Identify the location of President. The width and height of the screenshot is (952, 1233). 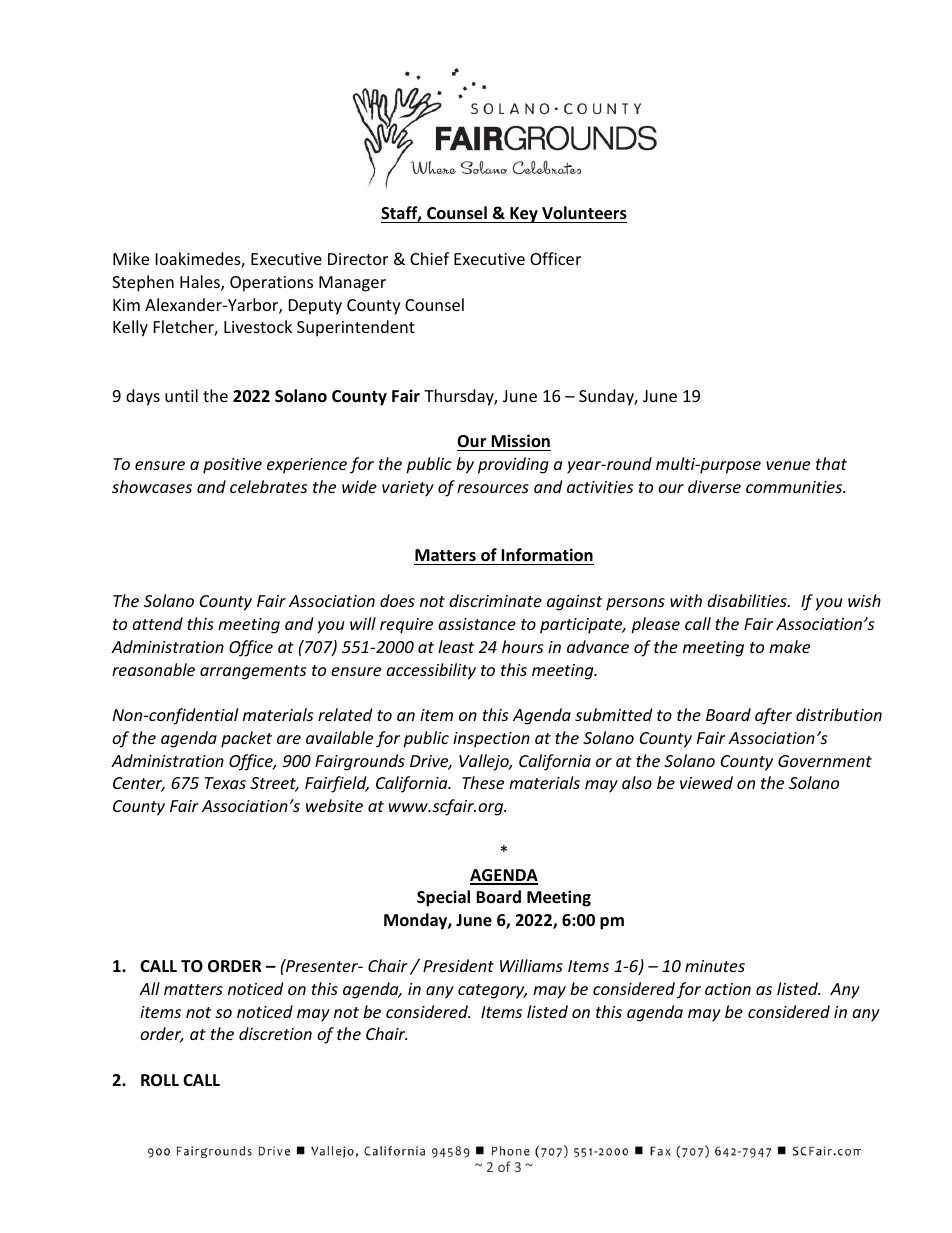
(458, 965).
